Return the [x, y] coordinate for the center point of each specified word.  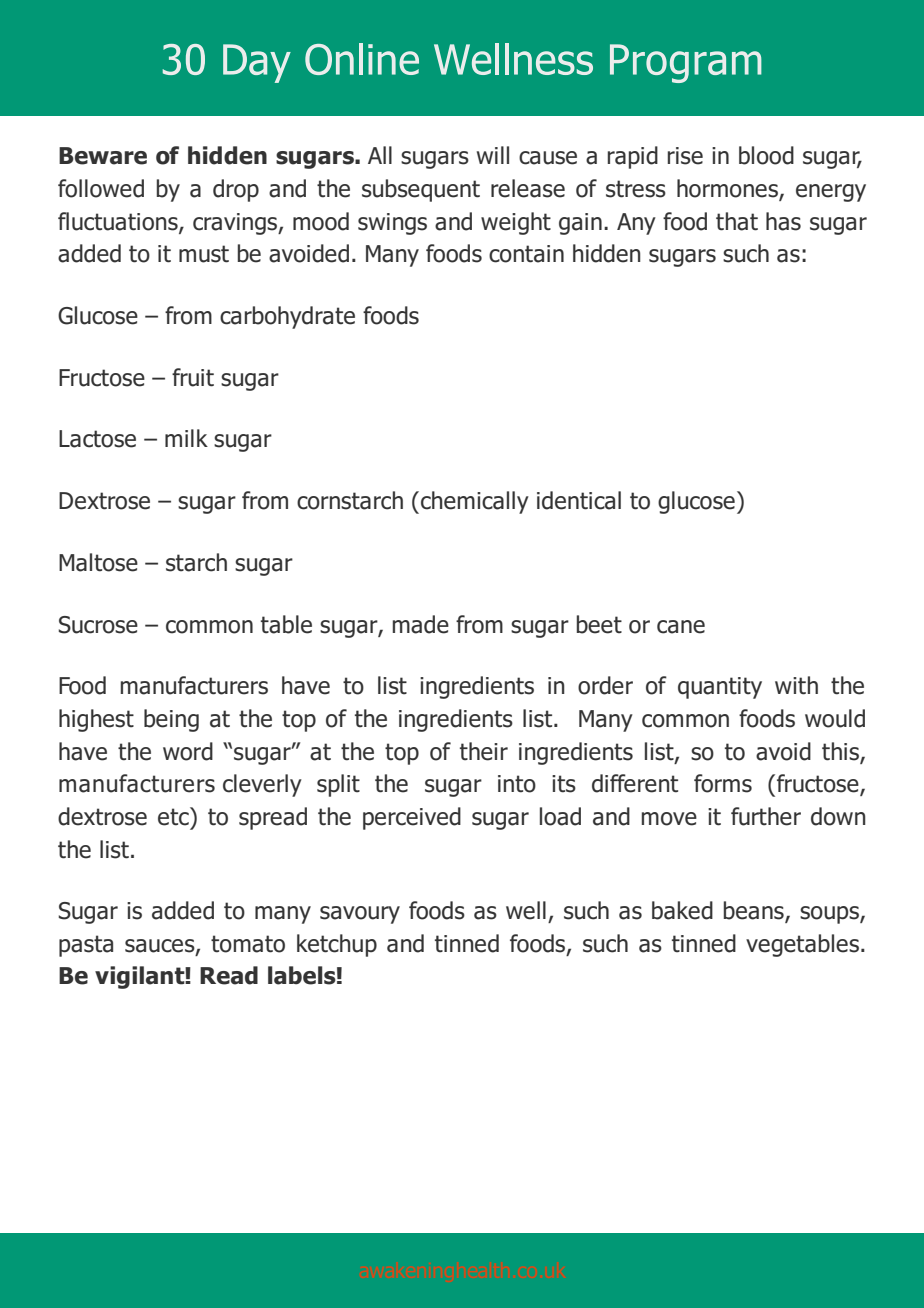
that [737, 221]
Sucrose [98, 625]
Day [257, 63]
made [421, 624]
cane [681, 627]
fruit [193, 377]
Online [362, 59]
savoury [360, 915]
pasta [86, 946]
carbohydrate [287, 317]
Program [686, 63]
